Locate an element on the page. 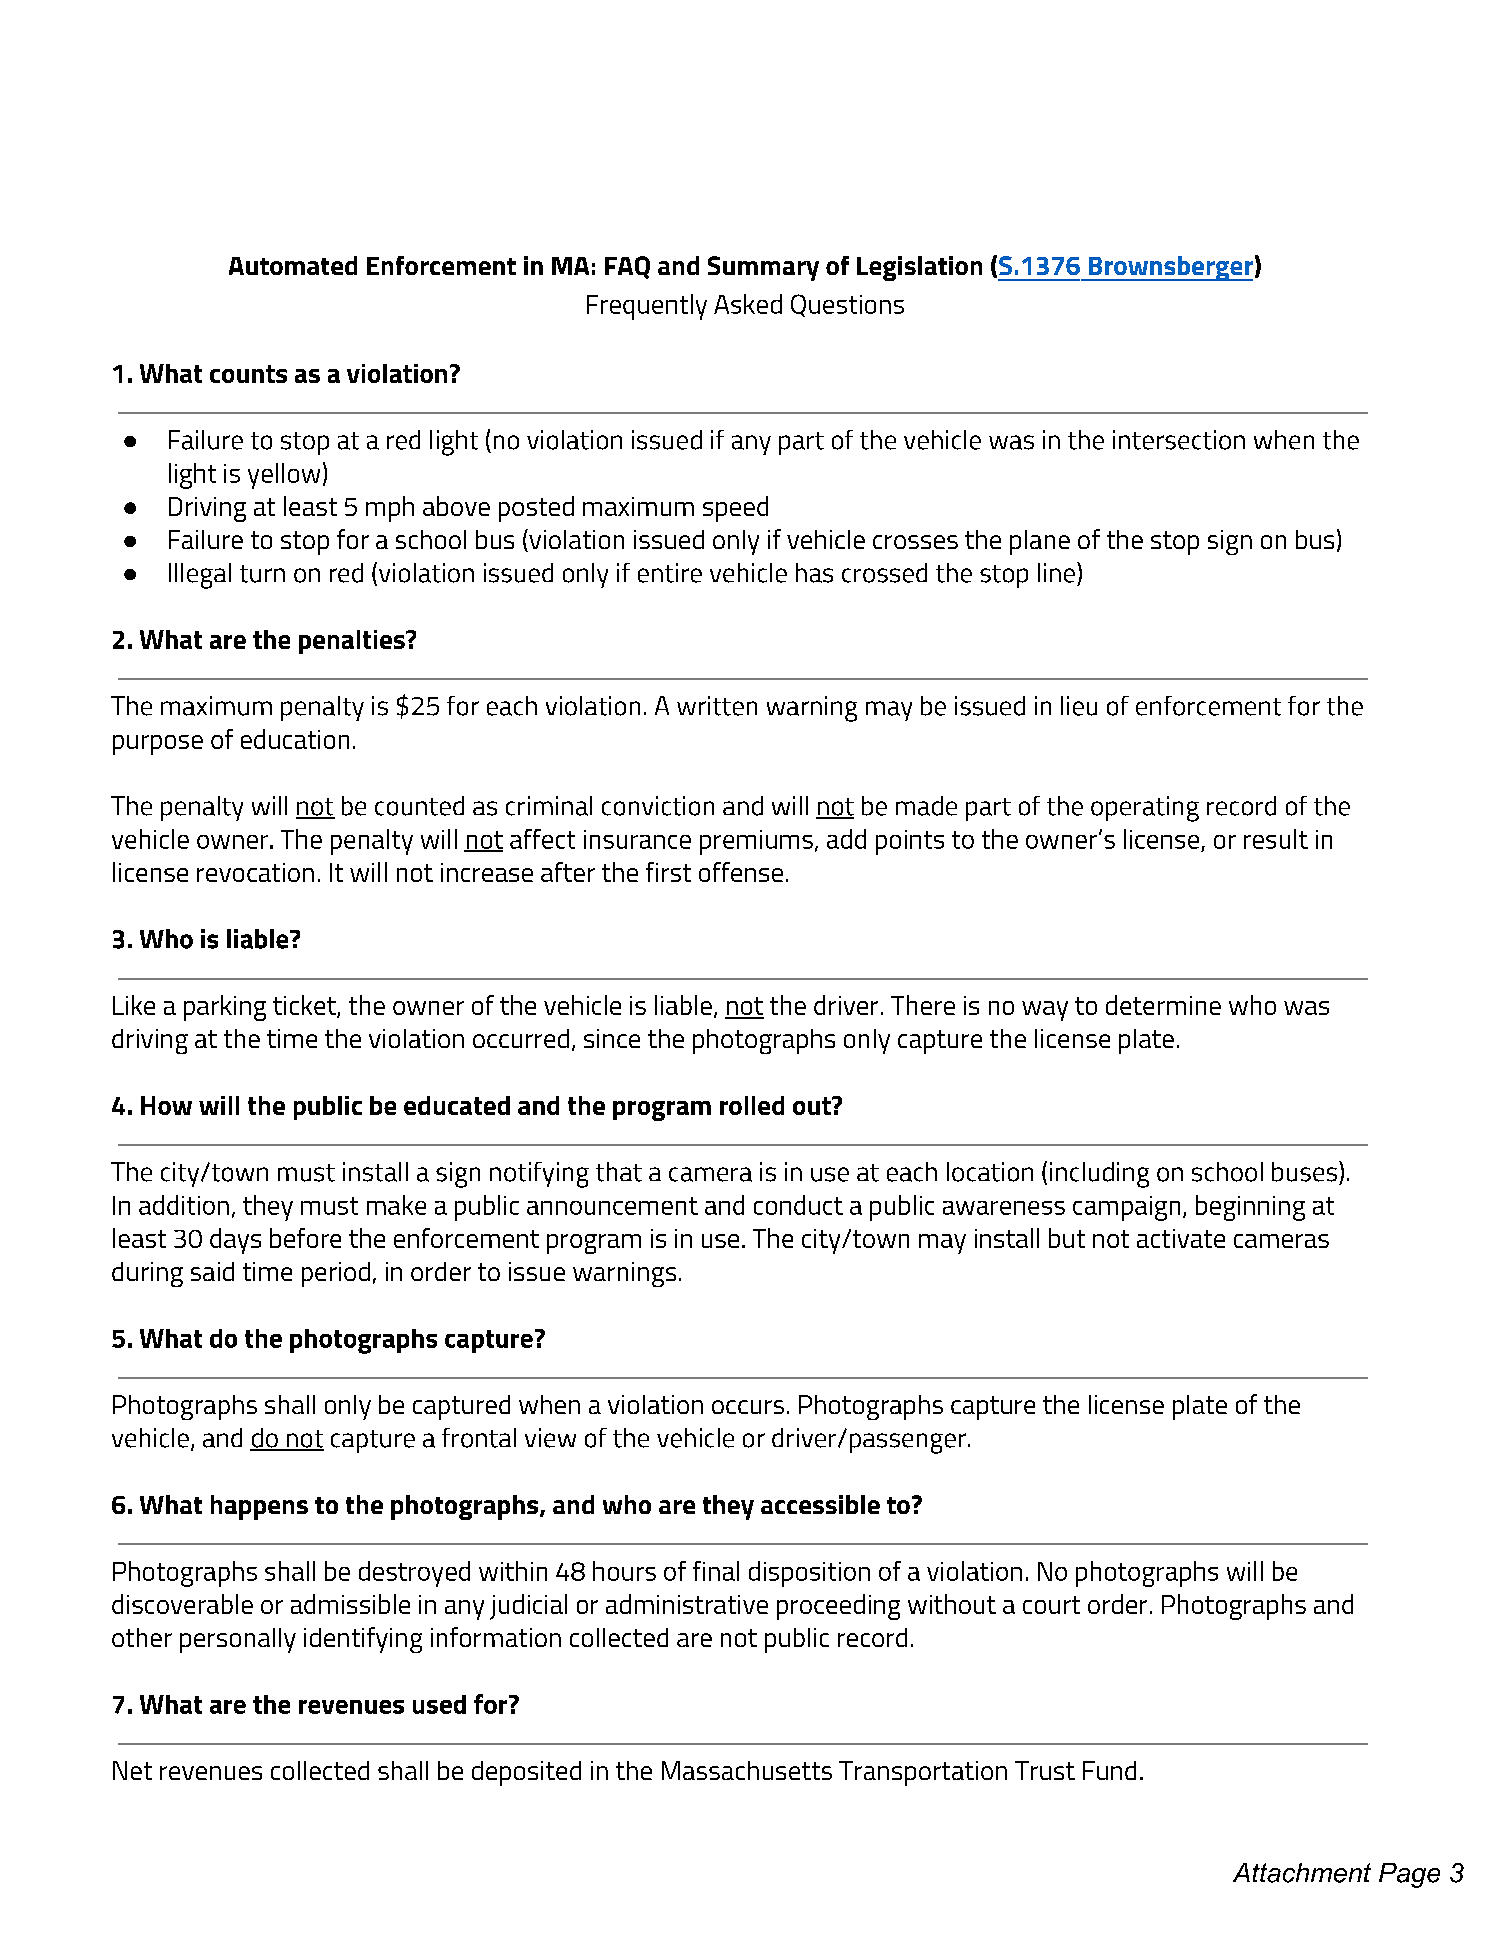  determine is located at coordinates (1163, 1005).
